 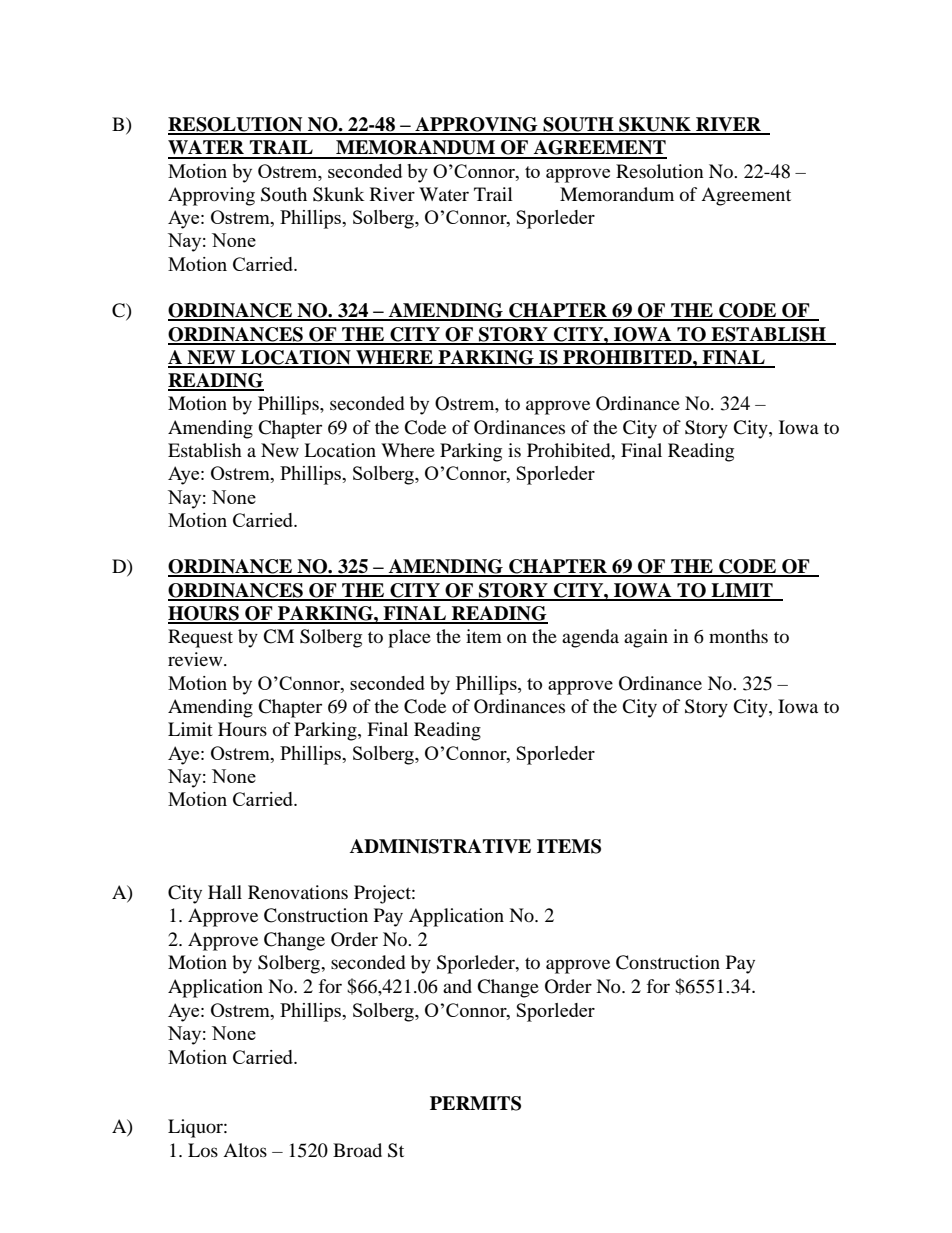 I want to click on again, so click(x=646, y=638).
